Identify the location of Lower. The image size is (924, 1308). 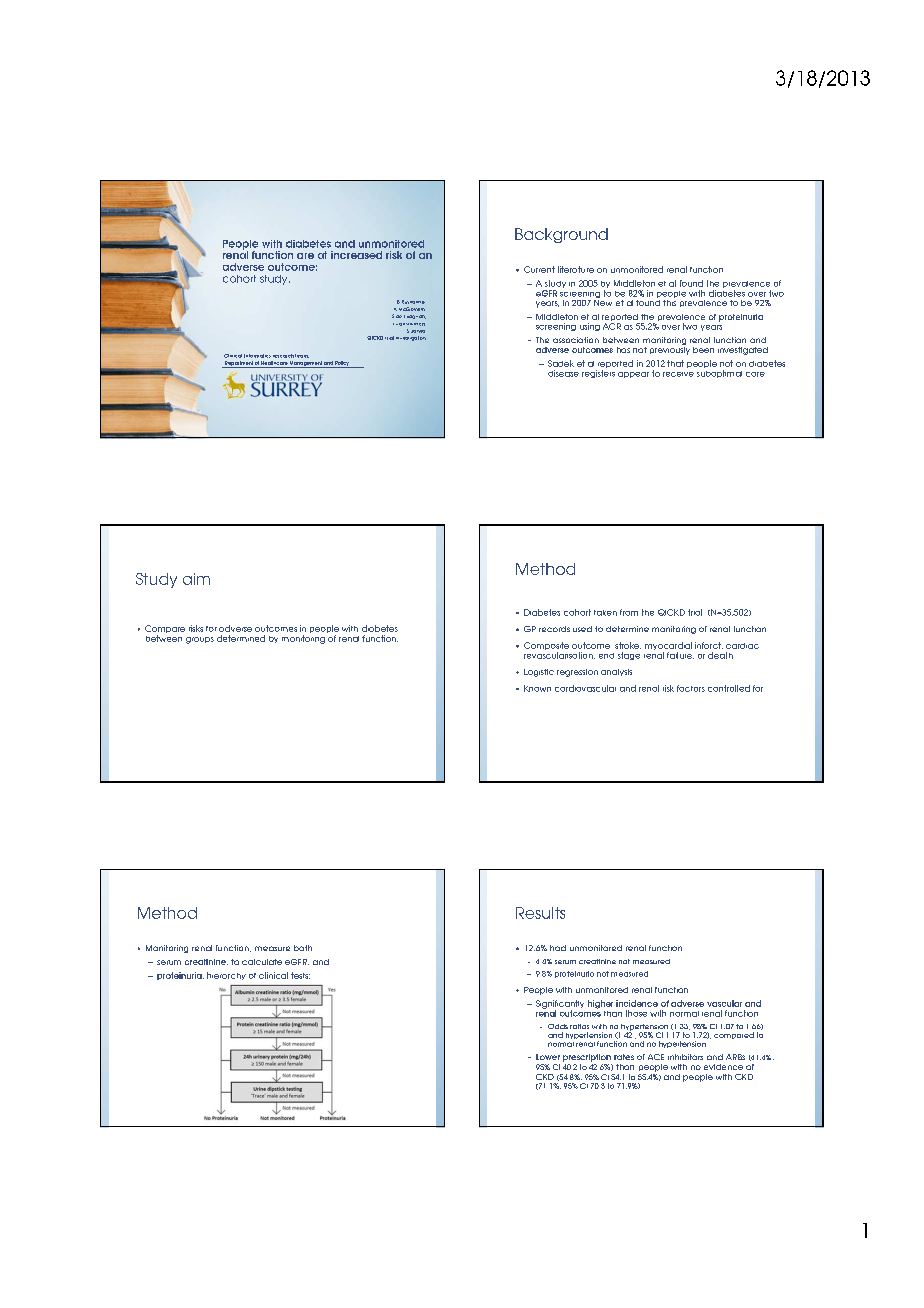
(548, 1057).
